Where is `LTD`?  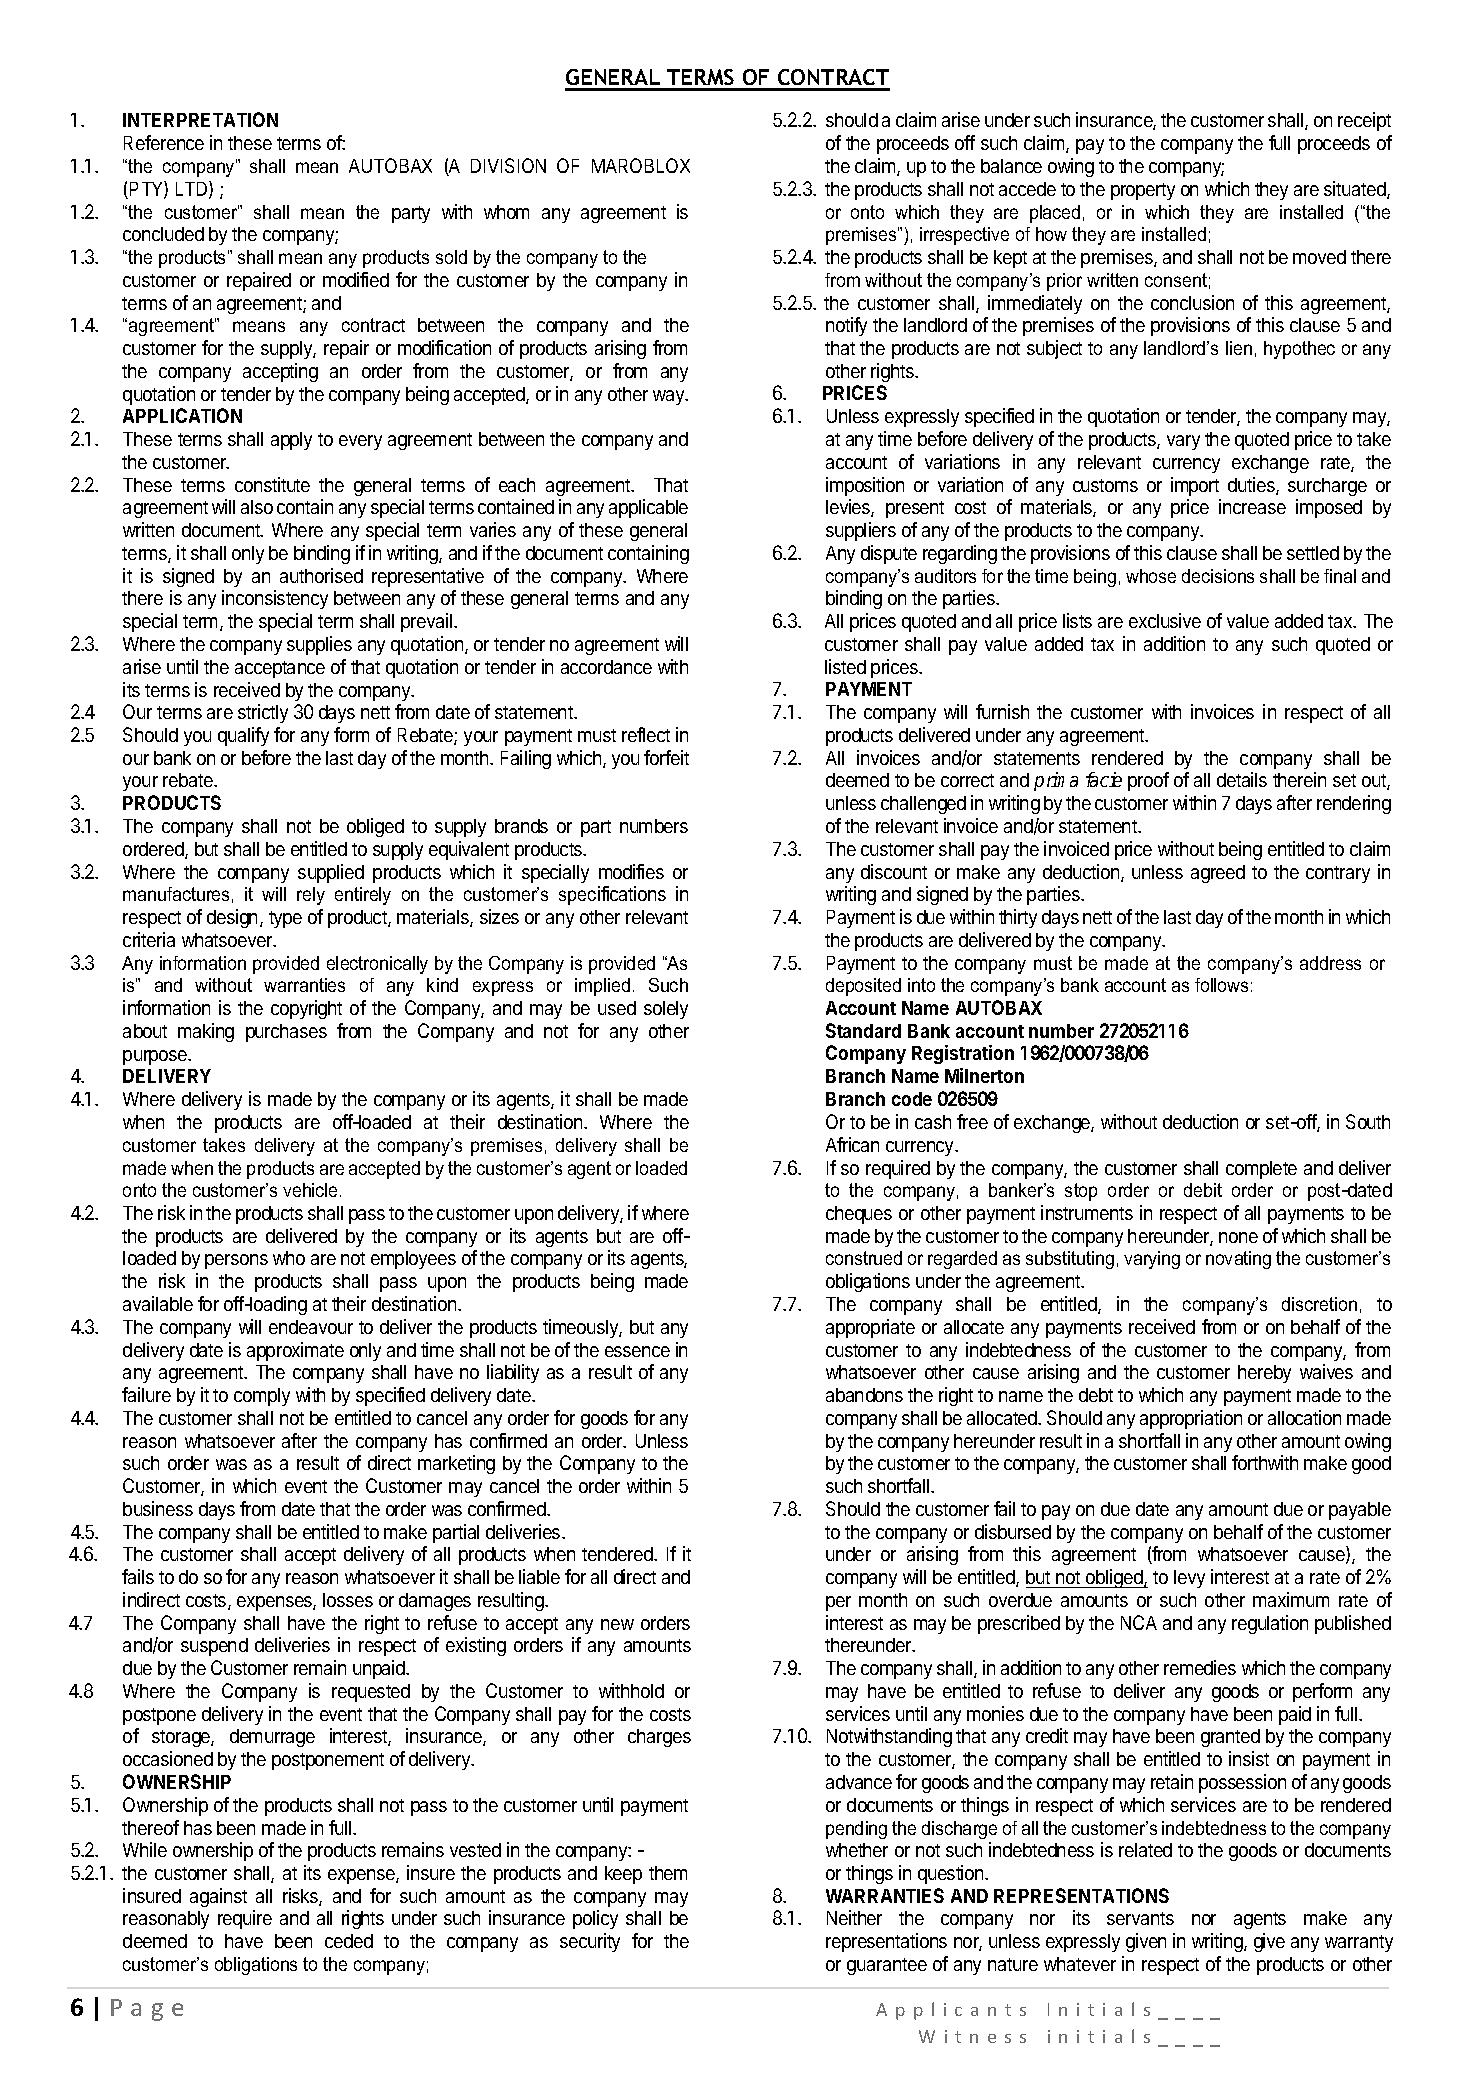 LTD is located at coordinates (193, 190).
